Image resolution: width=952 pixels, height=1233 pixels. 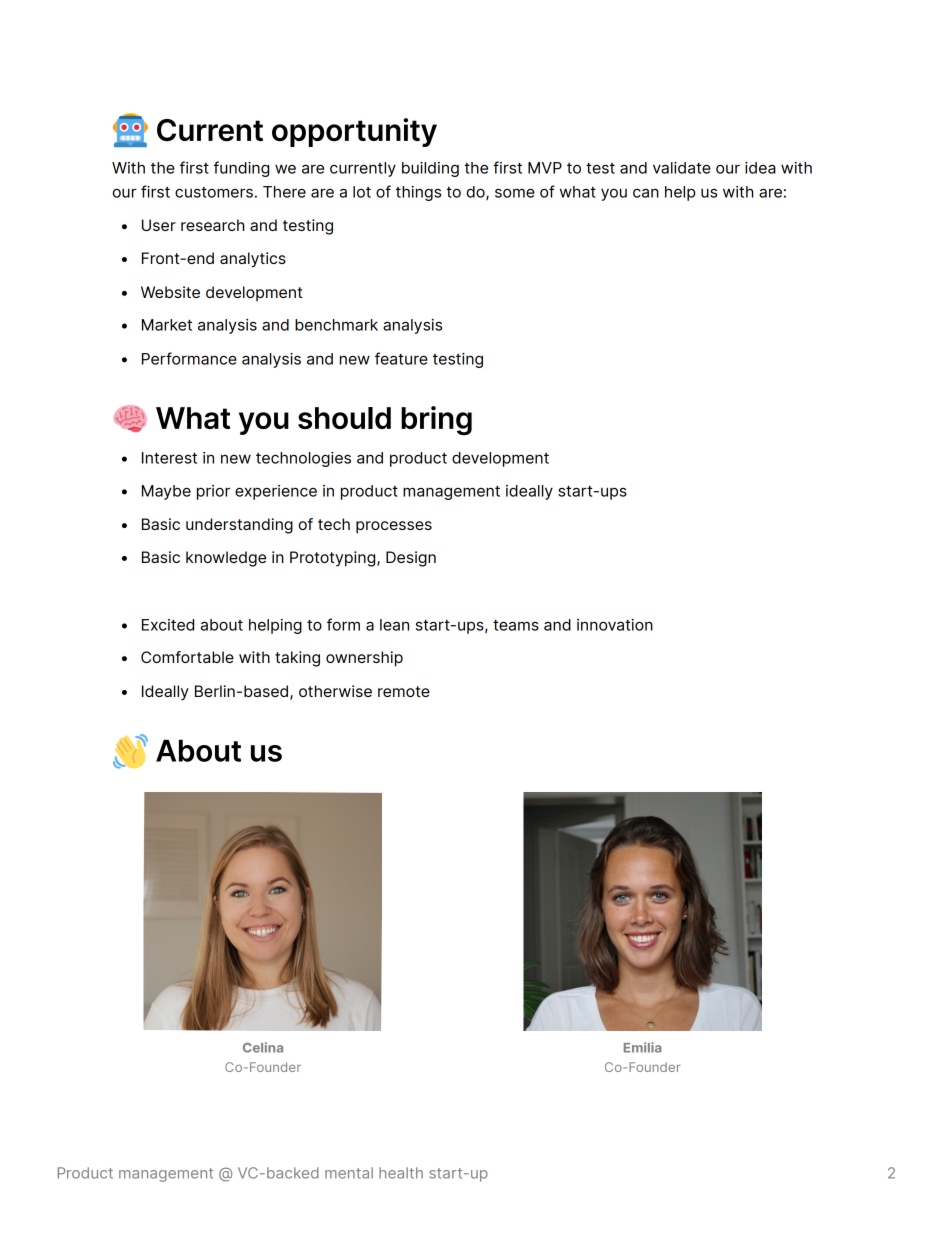 I want to click on health, so click(x=401, y=1173).
